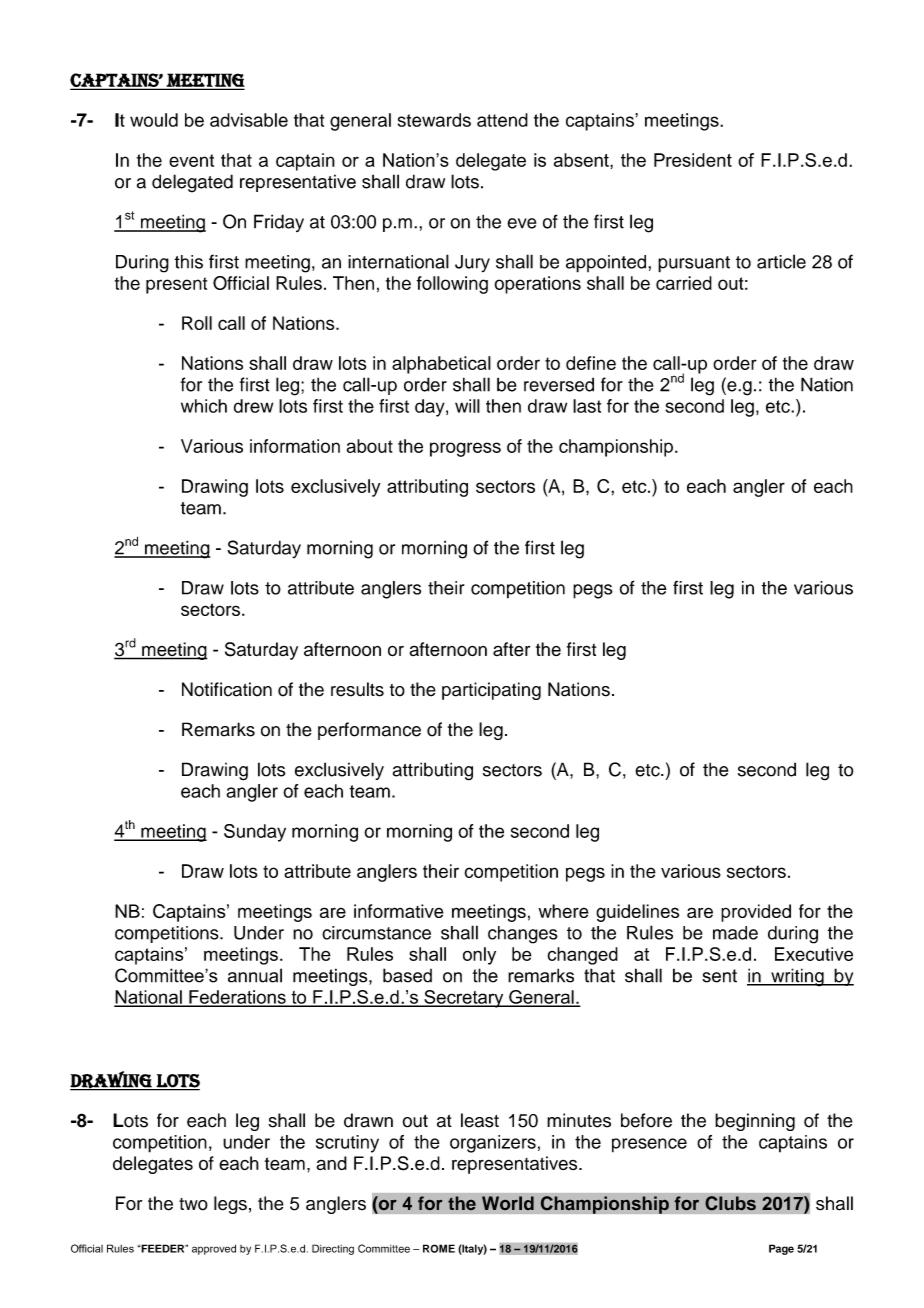 The height and width of the page is (1308, 924). What do you see at coordinates (730, 1203) in the page?
I see `Clubs` at bounding box center [730, 1203].
